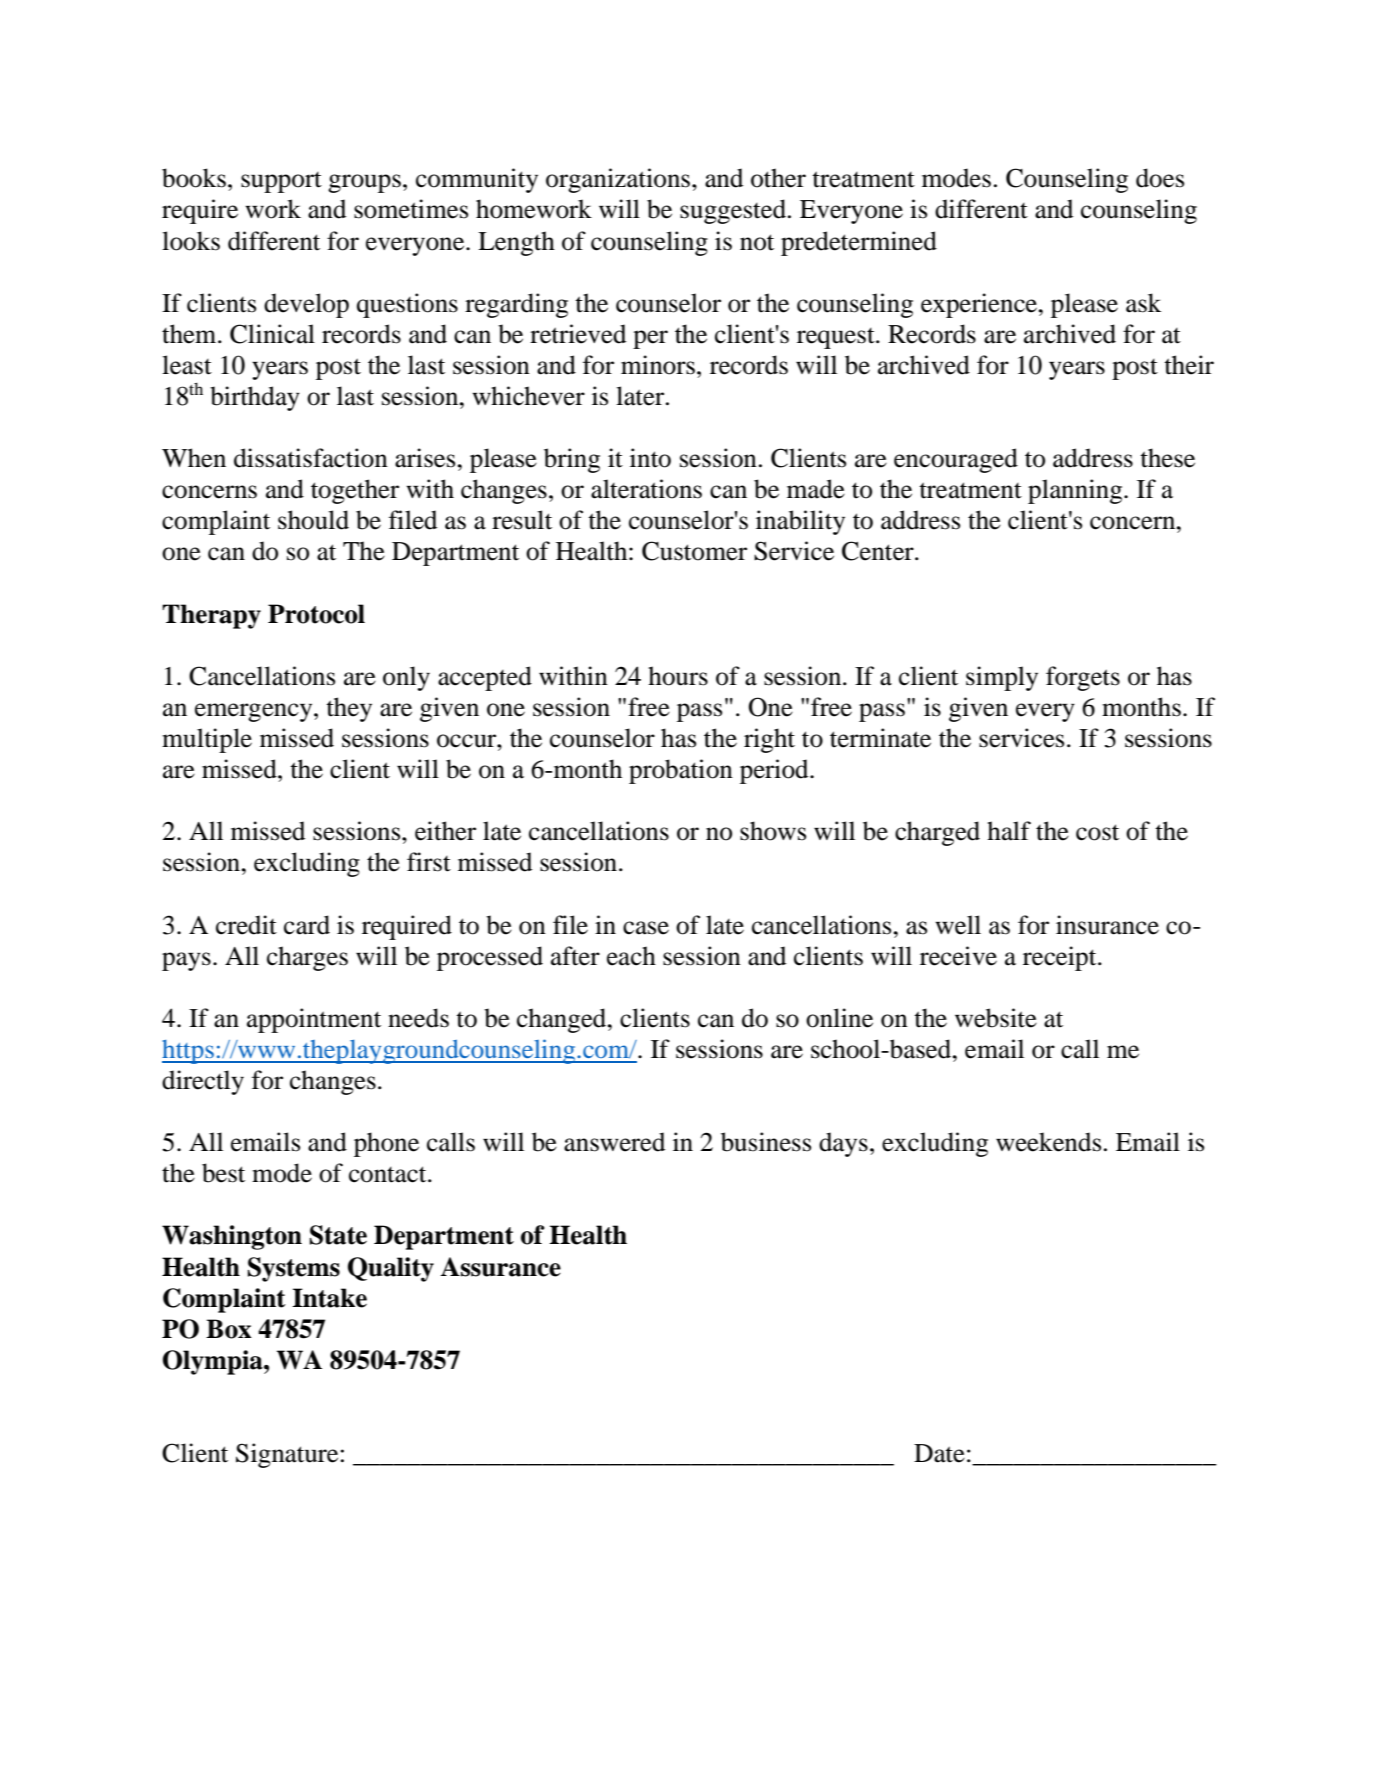 Image resolution: width=1379 pixels, height=1784 pixels. What do you see at coordinates (1083, 678) in the document?
I see `forgets` at bounding box center [1083, 678].
